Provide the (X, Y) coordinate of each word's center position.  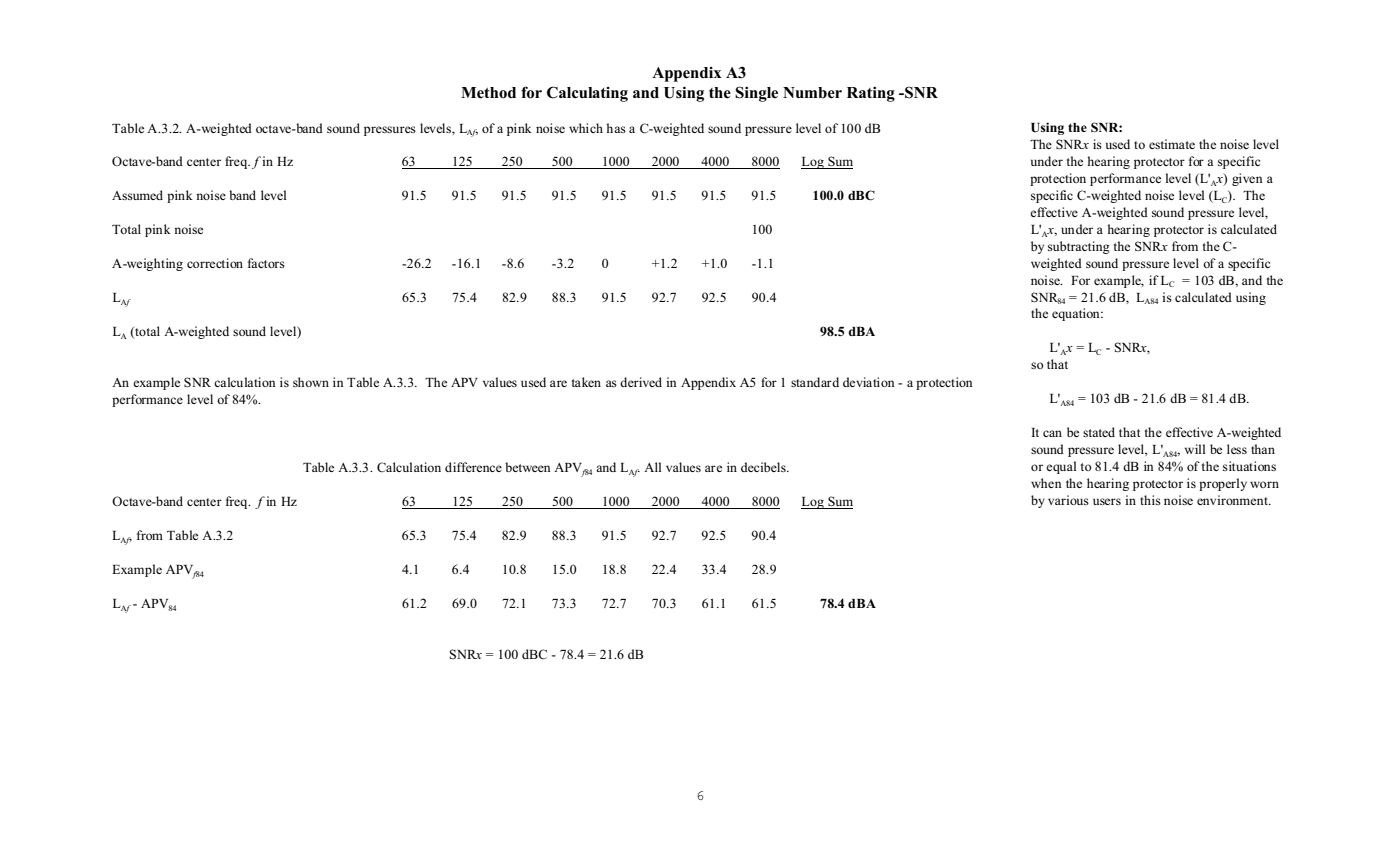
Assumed (137, 195)
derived (641, 382)
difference (473, 467)
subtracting (1079, 247)
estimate (1172, 144)
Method (488, 93)
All (653, 467)
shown (311, 382)
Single (756, 94)
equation (1077, 314)
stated (1099, 432)
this (1150, 500)
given (1247, 179)
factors (266, 263)
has (616, 128)
